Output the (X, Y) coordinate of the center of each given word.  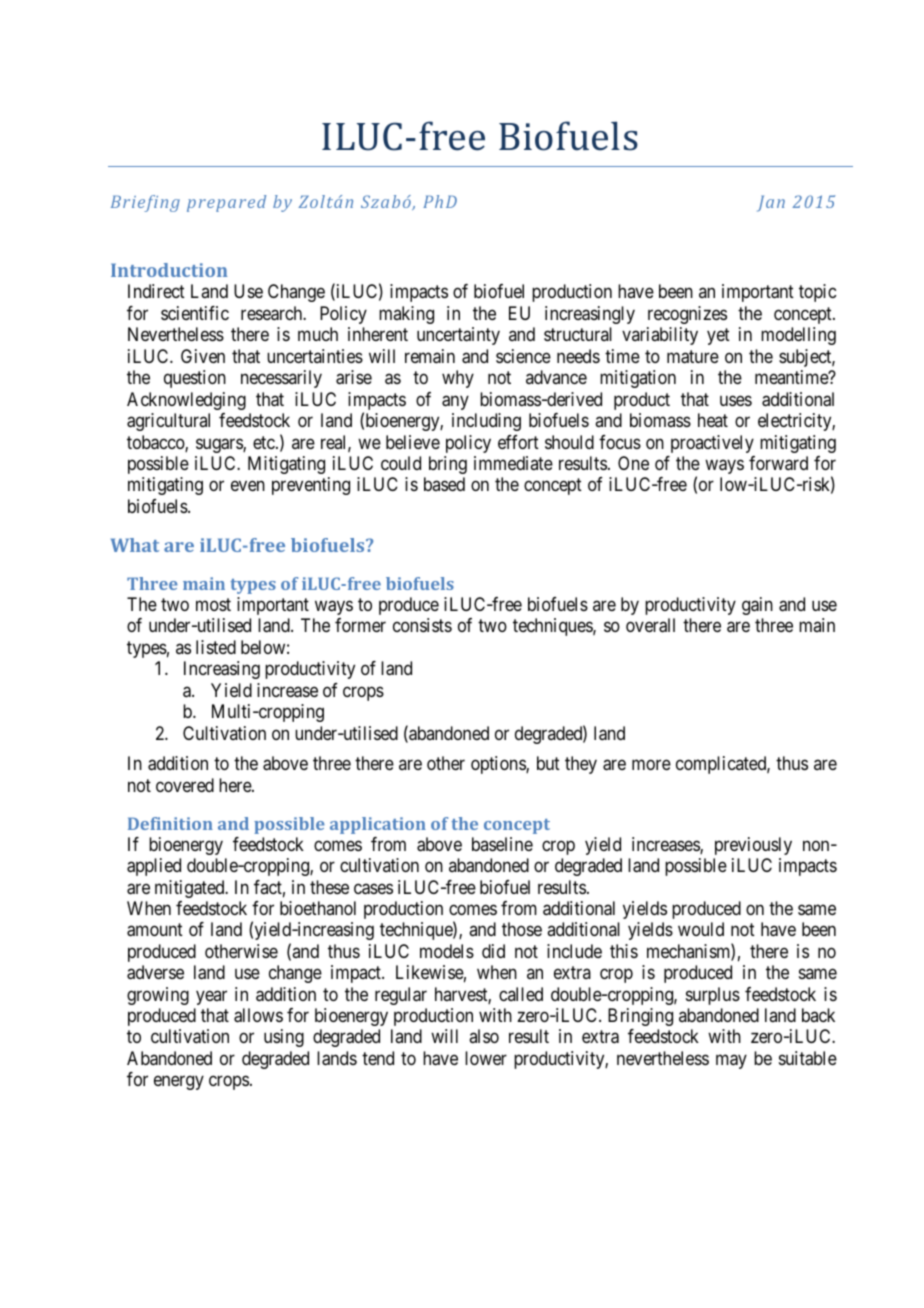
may (731, 1061)
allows (258, 1015)
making (406, 315)
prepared (226, 203)
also (484, 1036)
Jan (771, 203)
